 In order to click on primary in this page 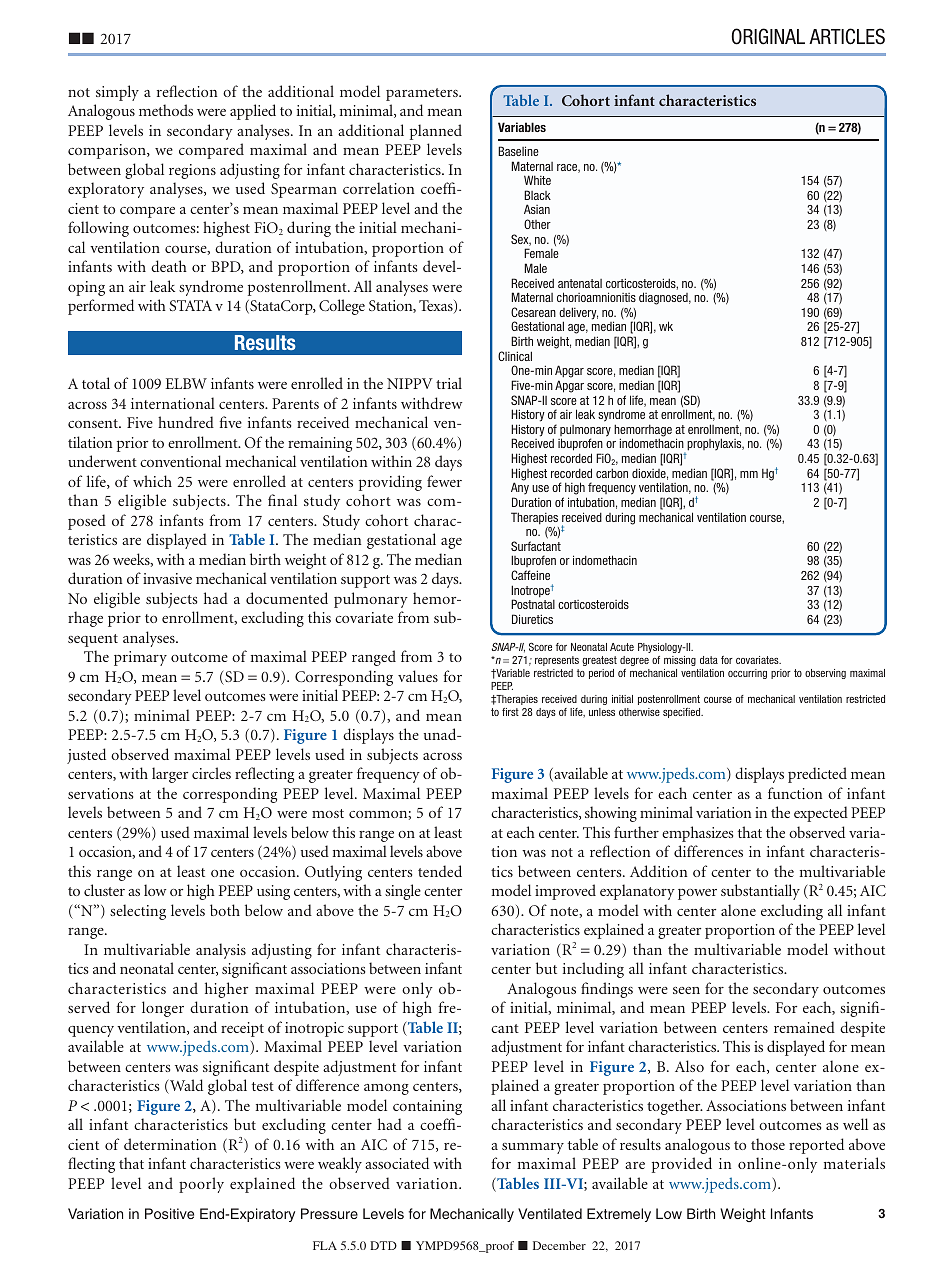, I will do `click(140, 658)`.
